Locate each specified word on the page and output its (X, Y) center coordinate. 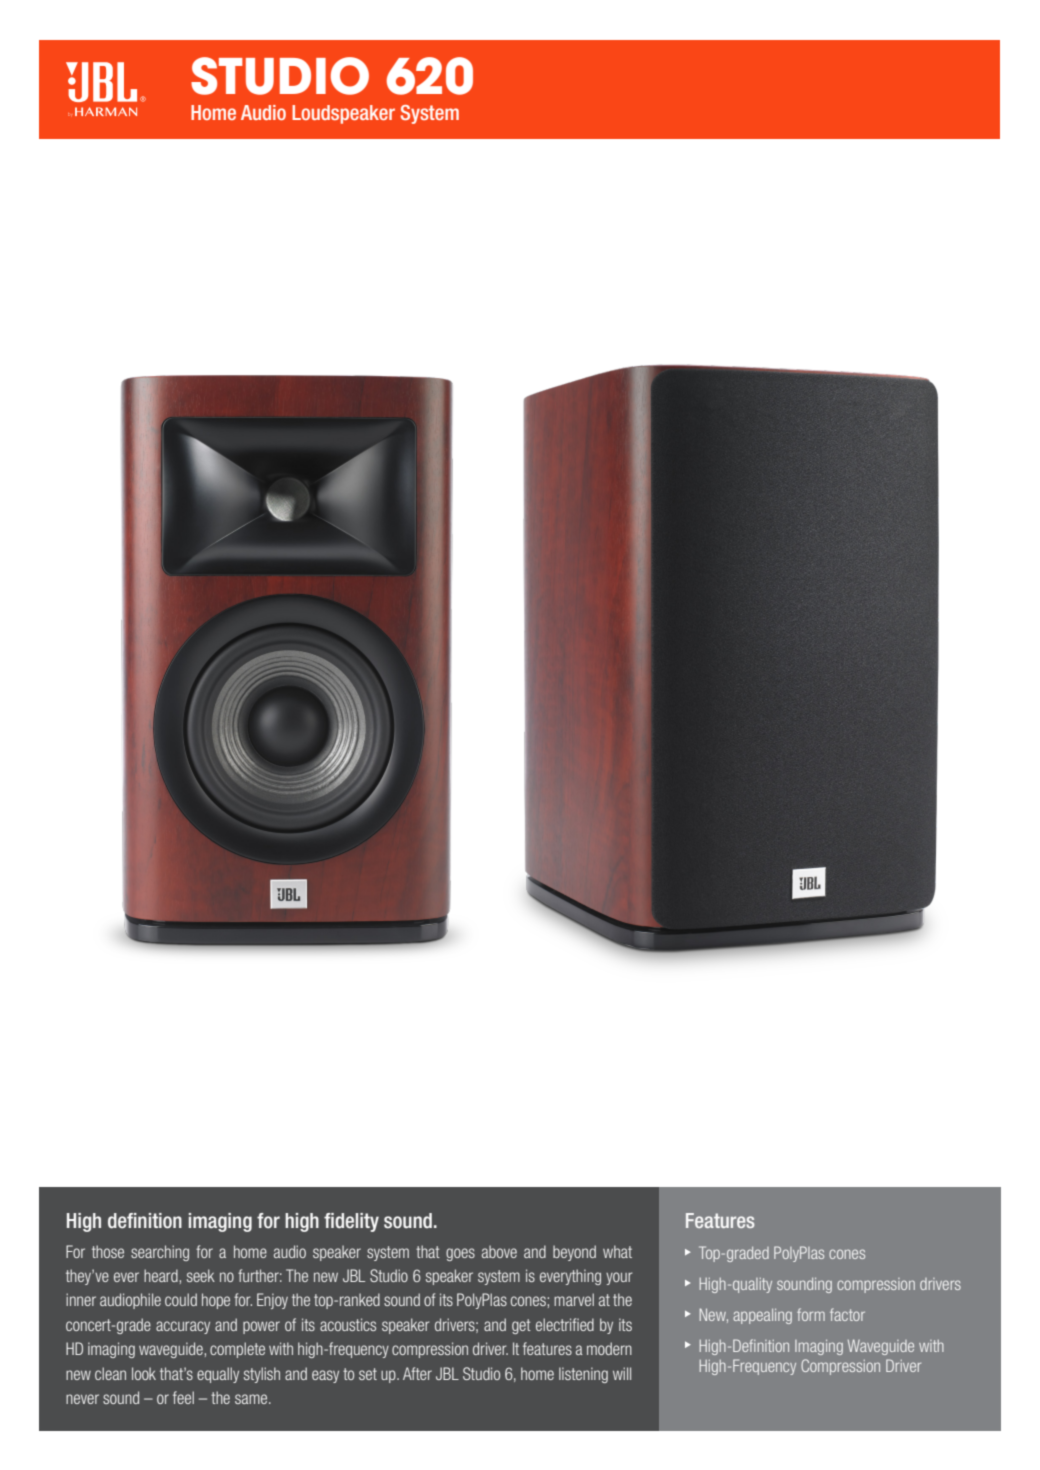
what (617, 1251)
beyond (574, 1253)
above (499, 1251)
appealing (762, 1316)
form (811, 1314)
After (417, 1373)
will (622, 1373)
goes (460, 1254)
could (181, 1299)
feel (183, 1397)
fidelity (351, 1222)
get (521, 1326)
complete (237, 1350)
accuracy (183, 1327)
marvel (574, 1299)
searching (160, 1253)
